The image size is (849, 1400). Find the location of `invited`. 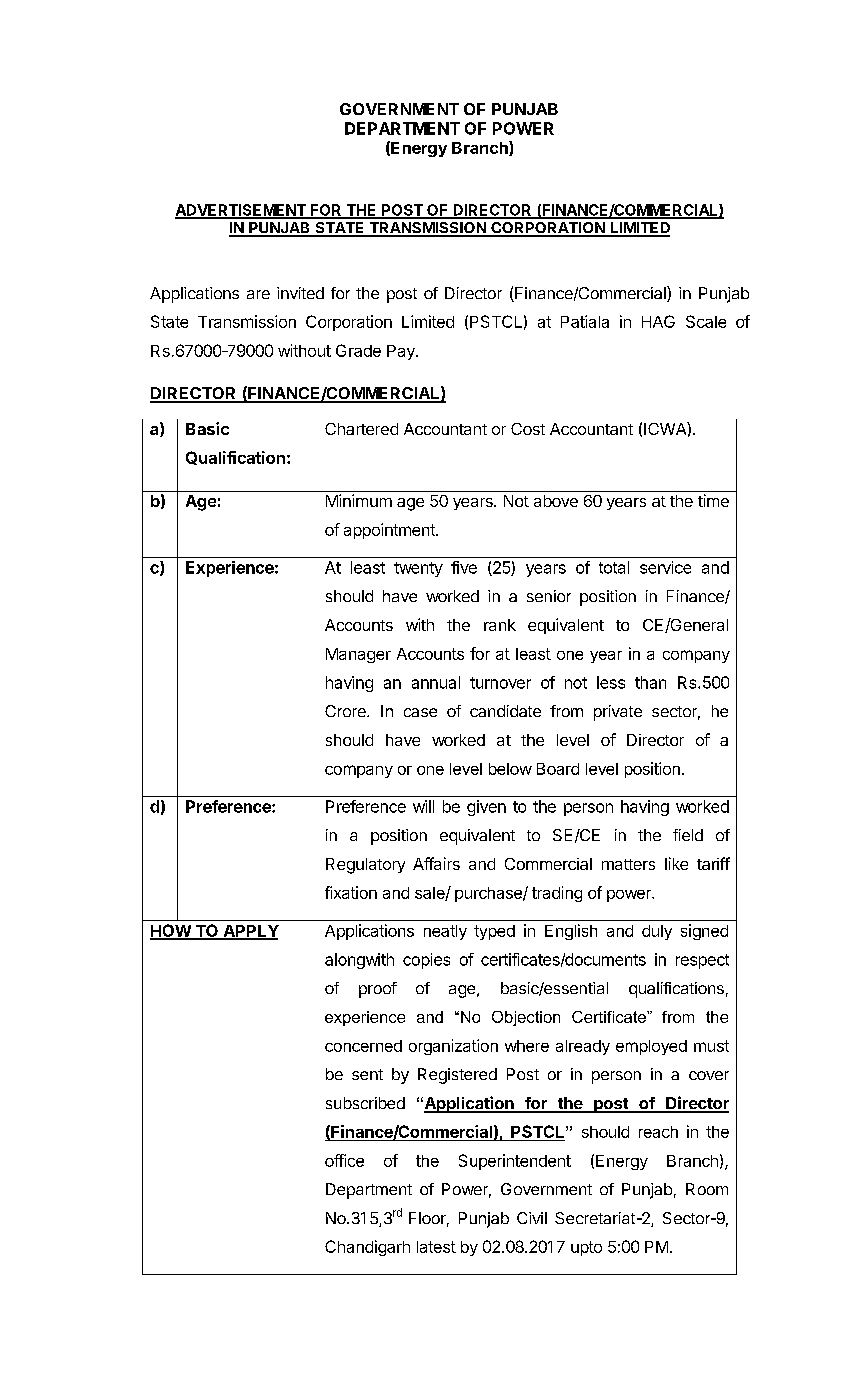

invited is located at coordinates (300, 293).
